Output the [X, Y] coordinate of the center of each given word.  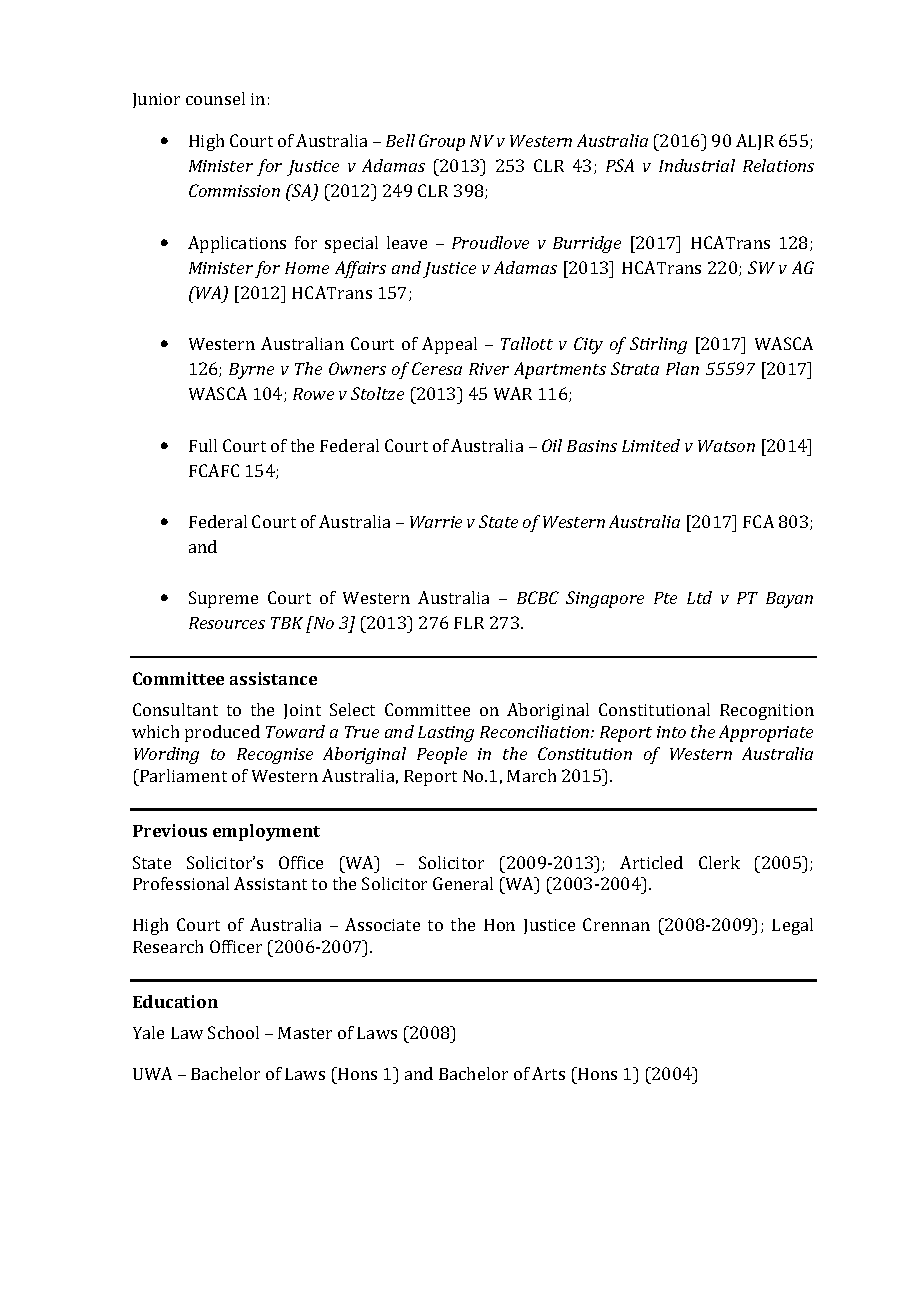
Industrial [697, 165]
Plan [682, 368]
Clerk [719, 862]
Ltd [699, 597]
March [531, 775]
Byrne [251, 371]
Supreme [223, 599]
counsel [215, 98]
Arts [548, 1073]
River [489, 369]
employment [266, 832]
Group [442, 142]
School [233, 1032]
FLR [469, 623]
